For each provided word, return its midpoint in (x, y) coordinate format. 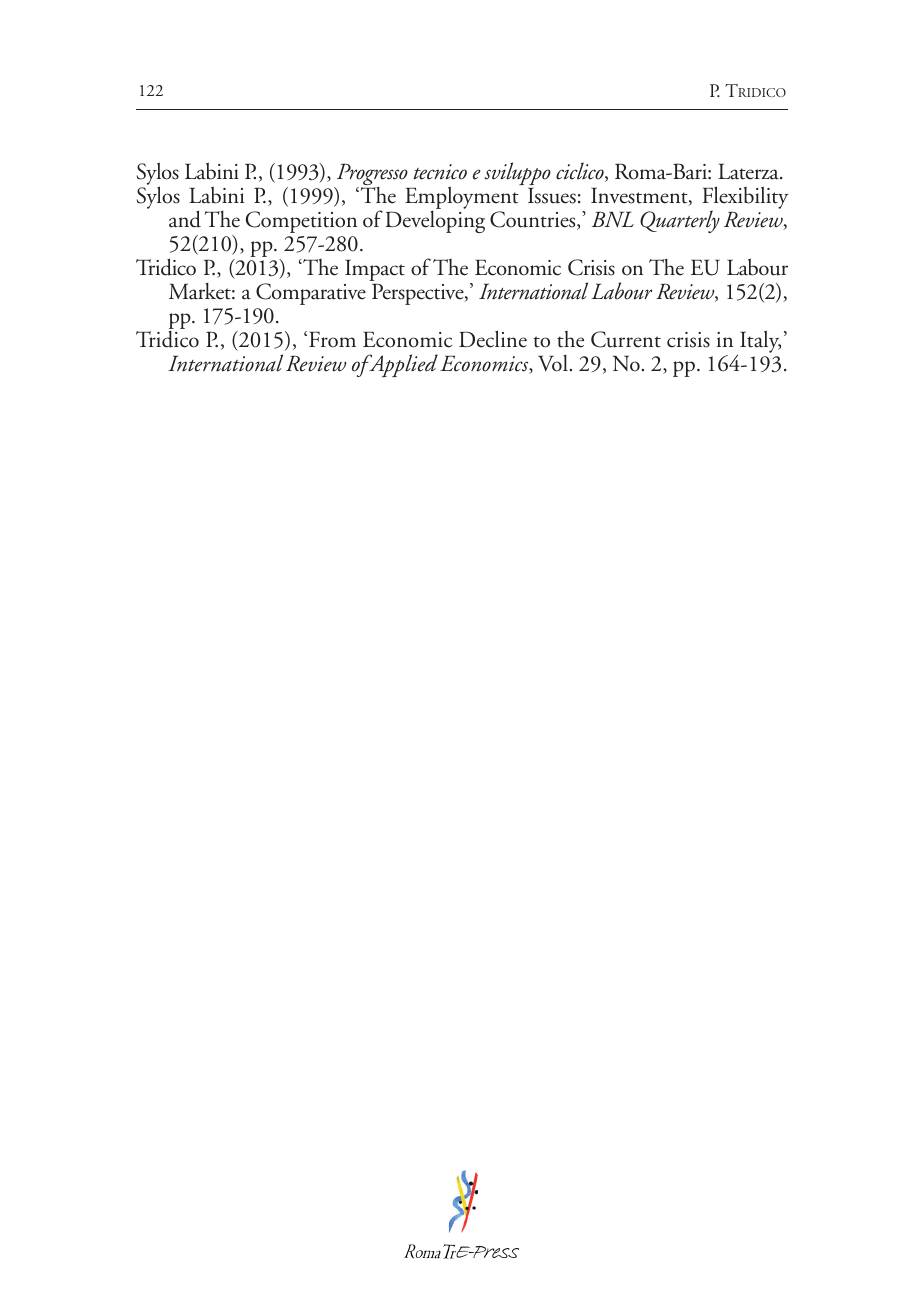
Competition (301, 222)
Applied (402, 365)
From (332, 339)
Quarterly (680, 221)
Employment (462, 199)
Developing (435, 222)
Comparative (311, 294)
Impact (375, 271)
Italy (760, 341)
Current (626, 339)
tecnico (440, 172)
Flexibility (745, 199)
